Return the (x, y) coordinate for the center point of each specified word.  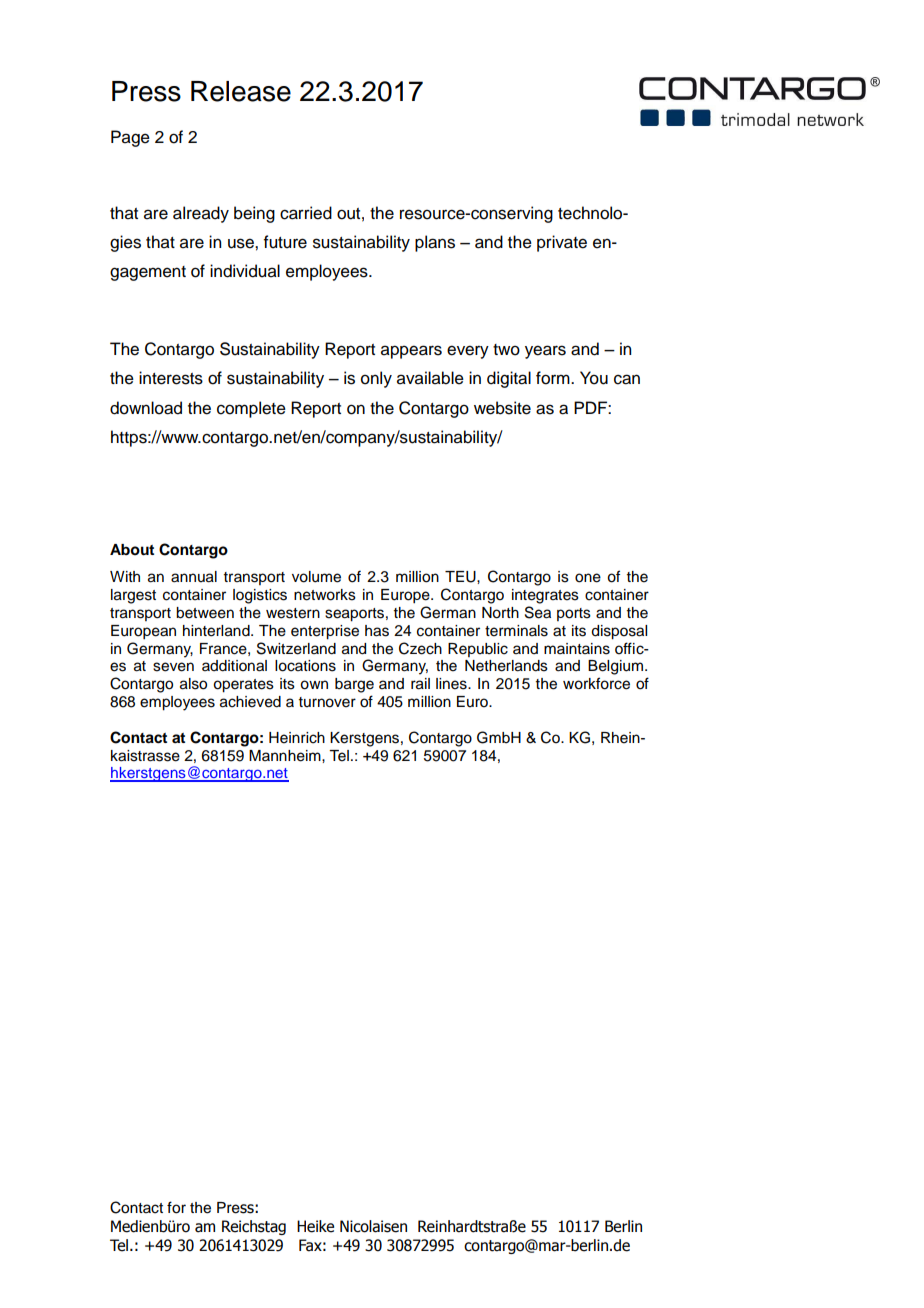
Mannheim (286, 756)
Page (130, 138)
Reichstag (254, 1227)
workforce (596, 683)
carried (306, 213)
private (562, 243)
